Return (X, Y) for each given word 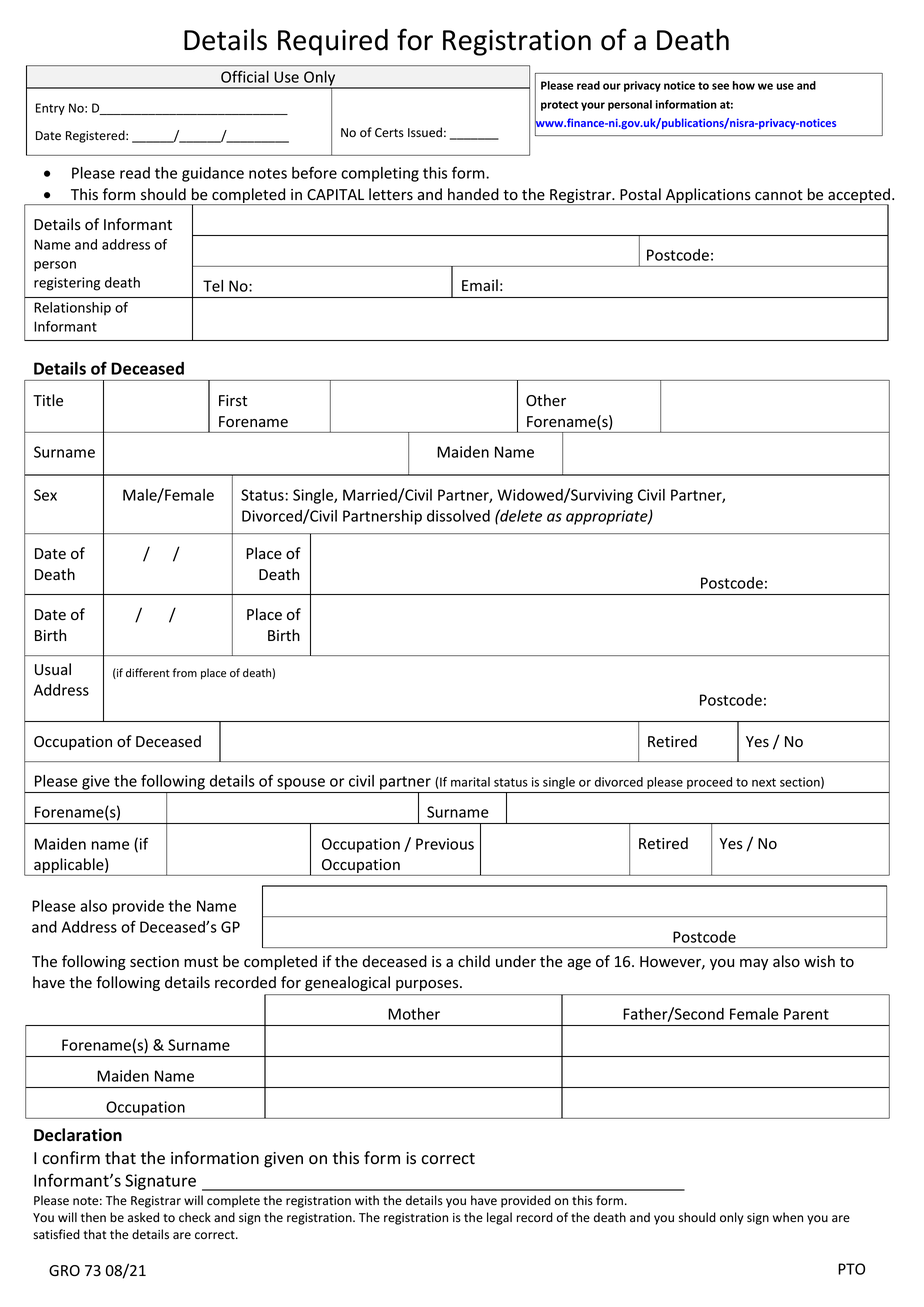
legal (499, 1218)
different (148, 673)
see (720, 86)
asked (143, 1217)
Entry (50, 109)
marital (470, 782)
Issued (425, 132)
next (764, 782)
